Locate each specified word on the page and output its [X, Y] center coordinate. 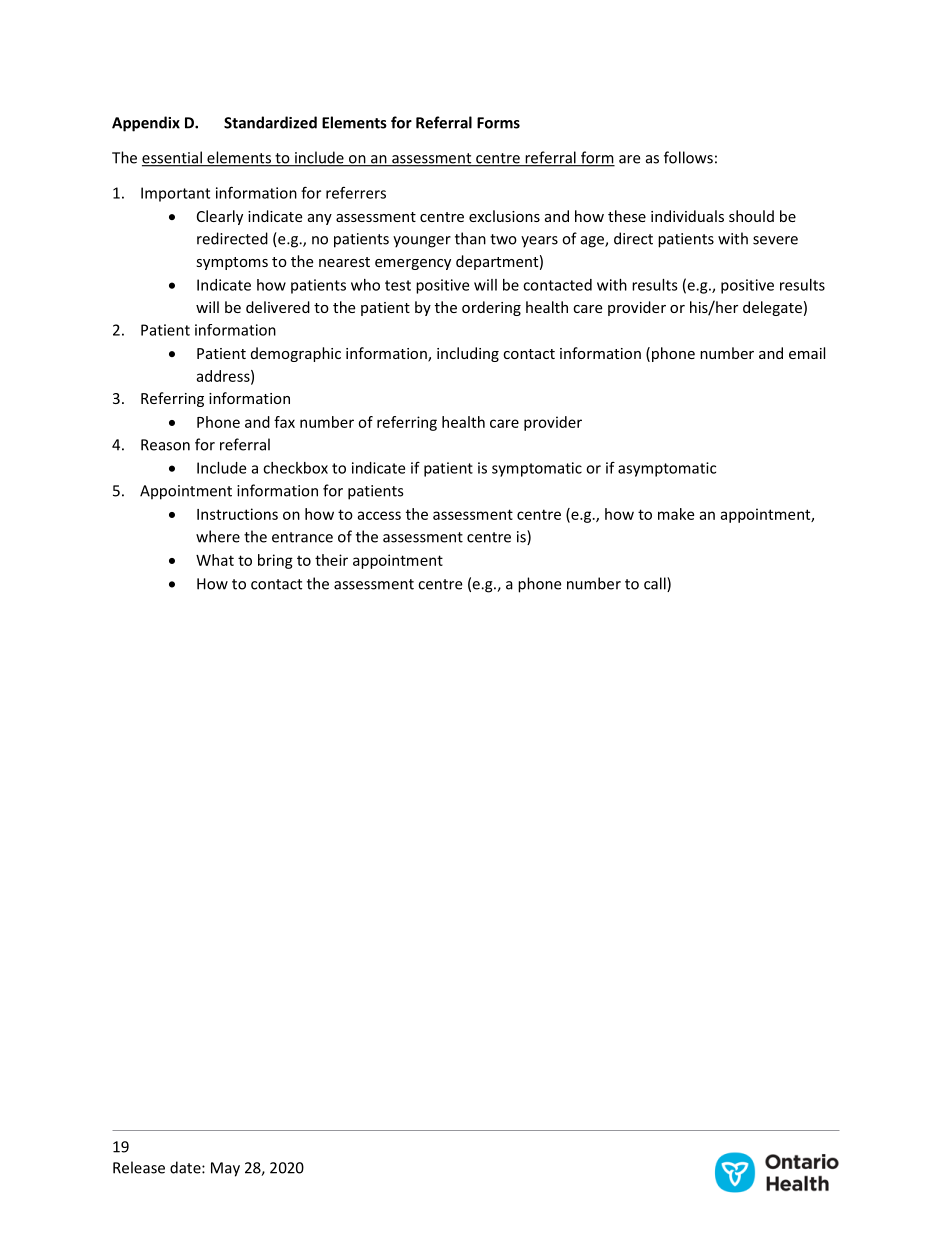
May [225, 1169]
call [656, 584]
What [215, 560]
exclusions [504, 216]
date [186, 1167]
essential [173, 158]
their [331, 560]
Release [139, 1167]
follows [688, 157]
